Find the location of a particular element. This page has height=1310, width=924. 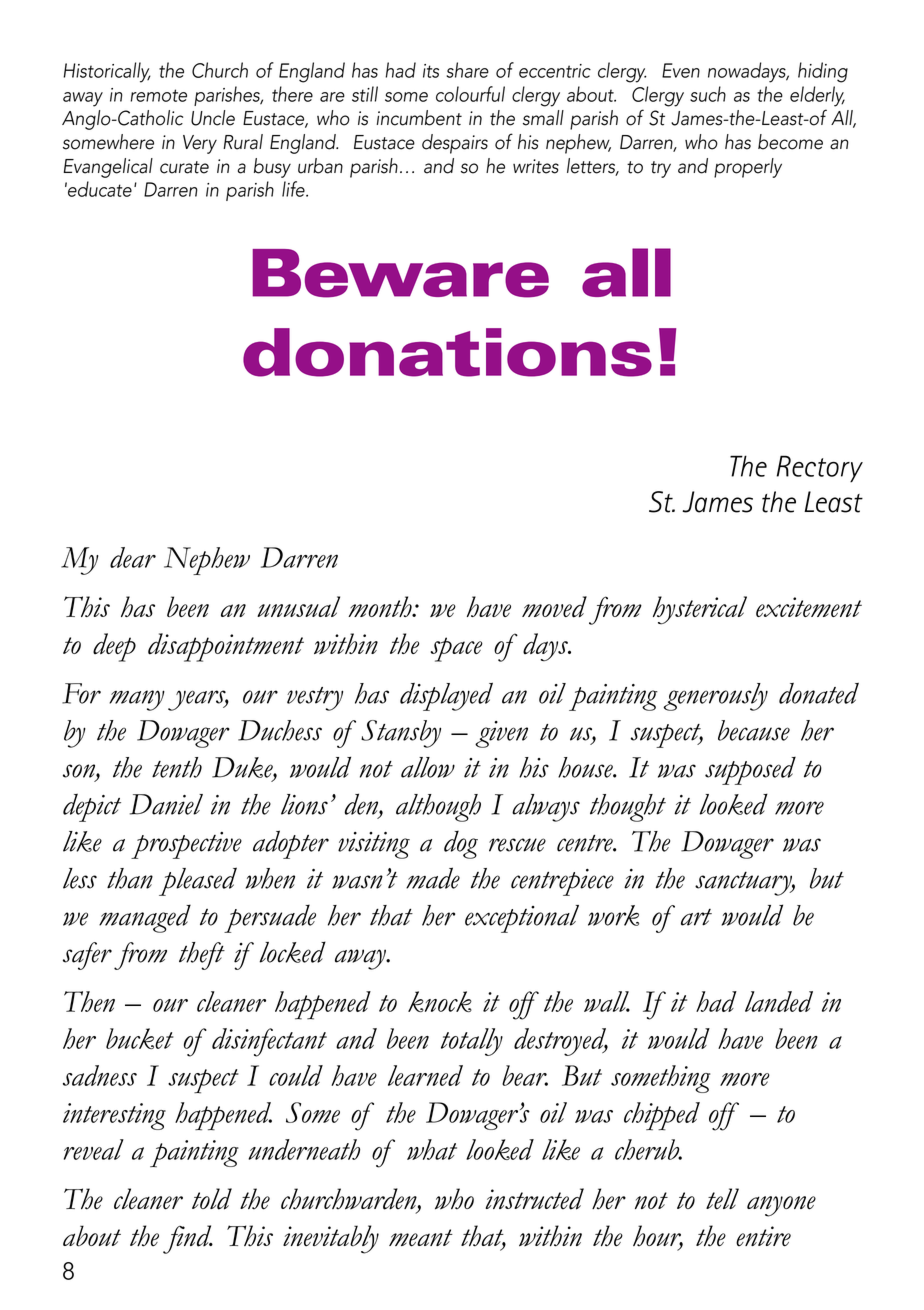

made is located at coordinates (433, 878).
